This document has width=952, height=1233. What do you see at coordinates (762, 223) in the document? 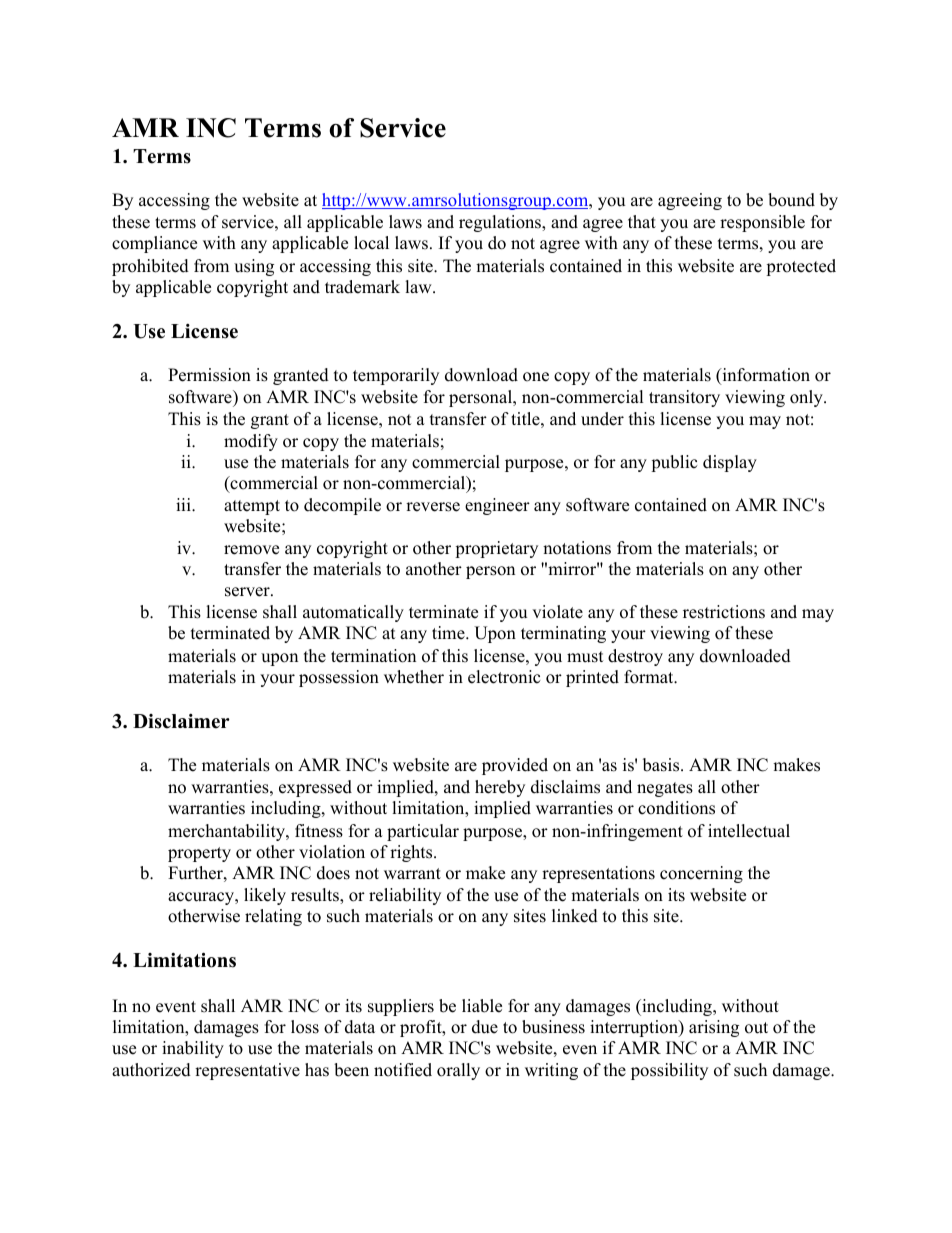
I see `responsible` at bounding box center [762, 223].
